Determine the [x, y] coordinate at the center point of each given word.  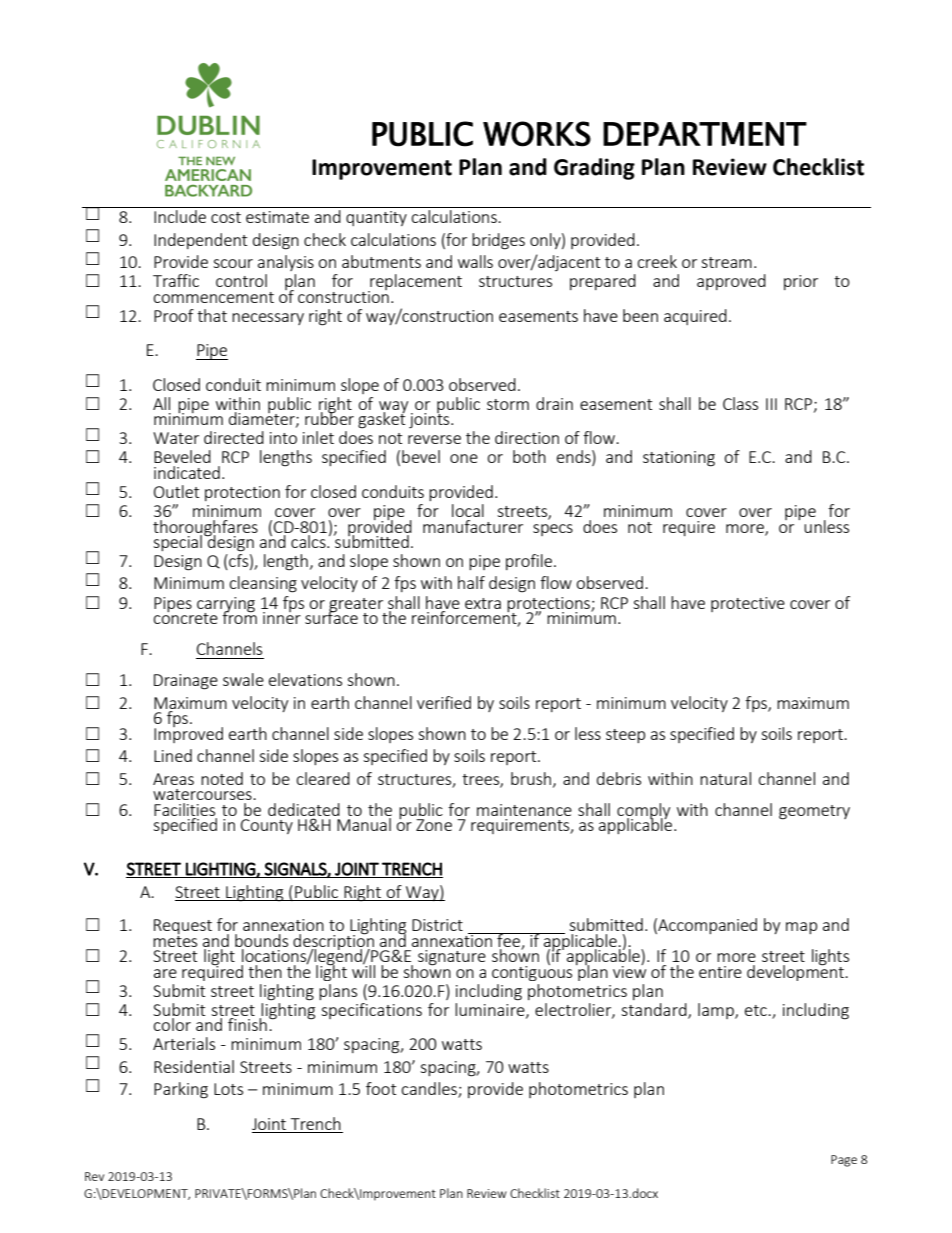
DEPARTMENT [705, 134]
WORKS [537, 134]
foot [381, 1088]
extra [483, 603]
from [239, 616]
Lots [228, 1089]
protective [748, 604]
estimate [277, 217]
